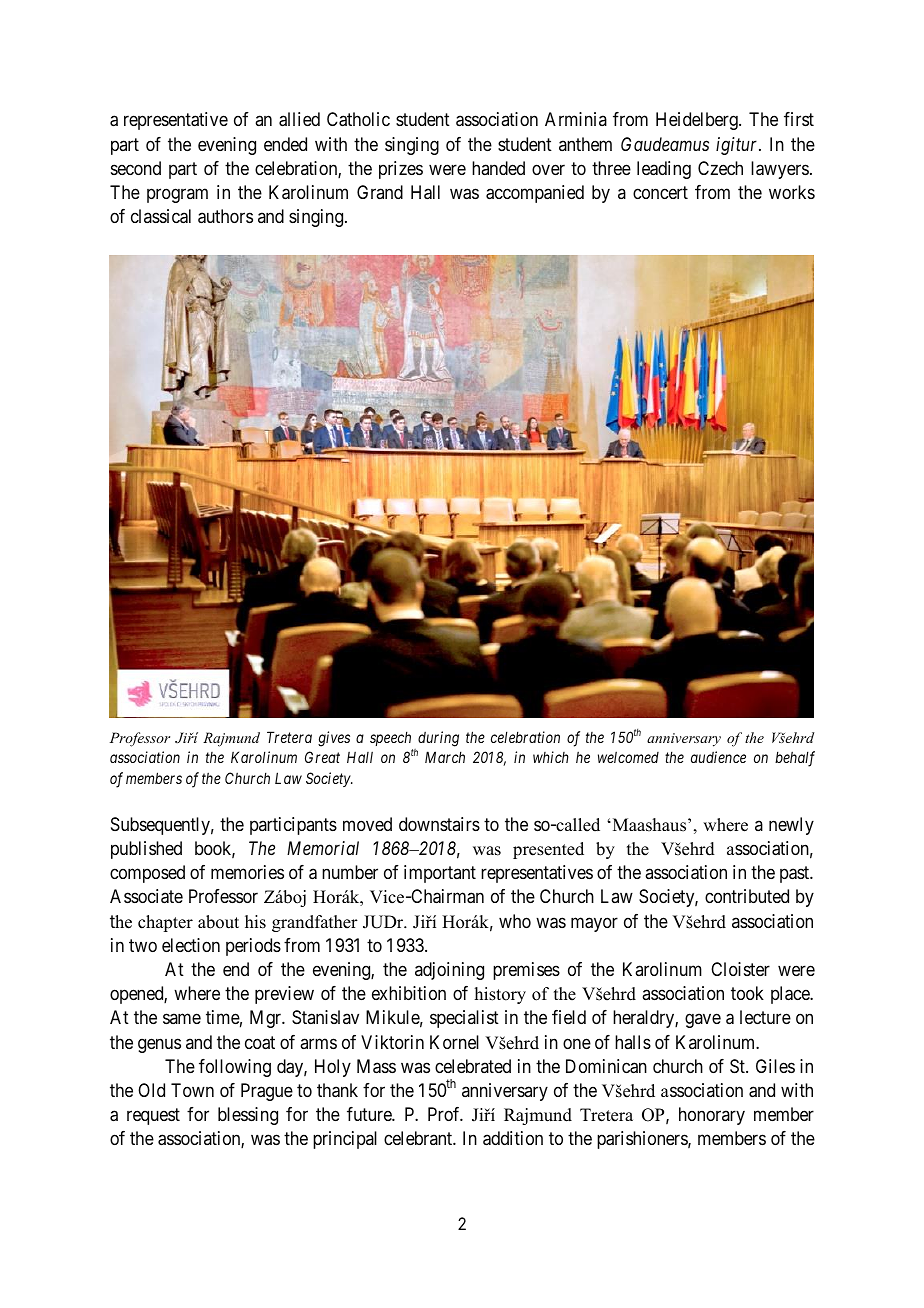 The height and width of the screenshot is (1308, 924). I want to click on ended, so click(285, 144).
